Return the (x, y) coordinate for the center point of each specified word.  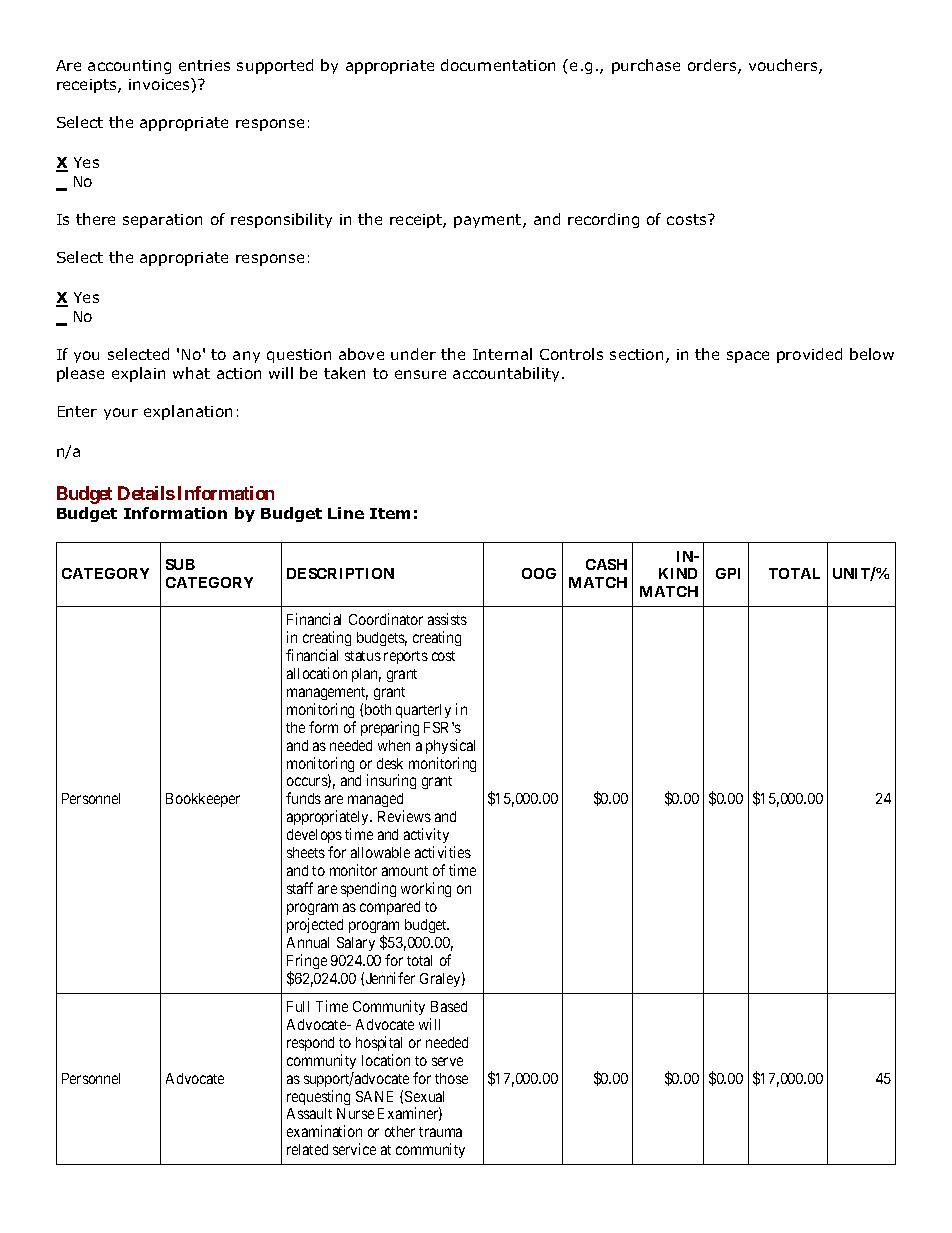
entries (204, 65)
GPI (728, 573)
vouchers (784, 66)
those (451, 1078)
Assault (309, 1113)
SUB (180, 564)
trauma (440, 1132)
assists (447, 619)
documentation (498, 65)
